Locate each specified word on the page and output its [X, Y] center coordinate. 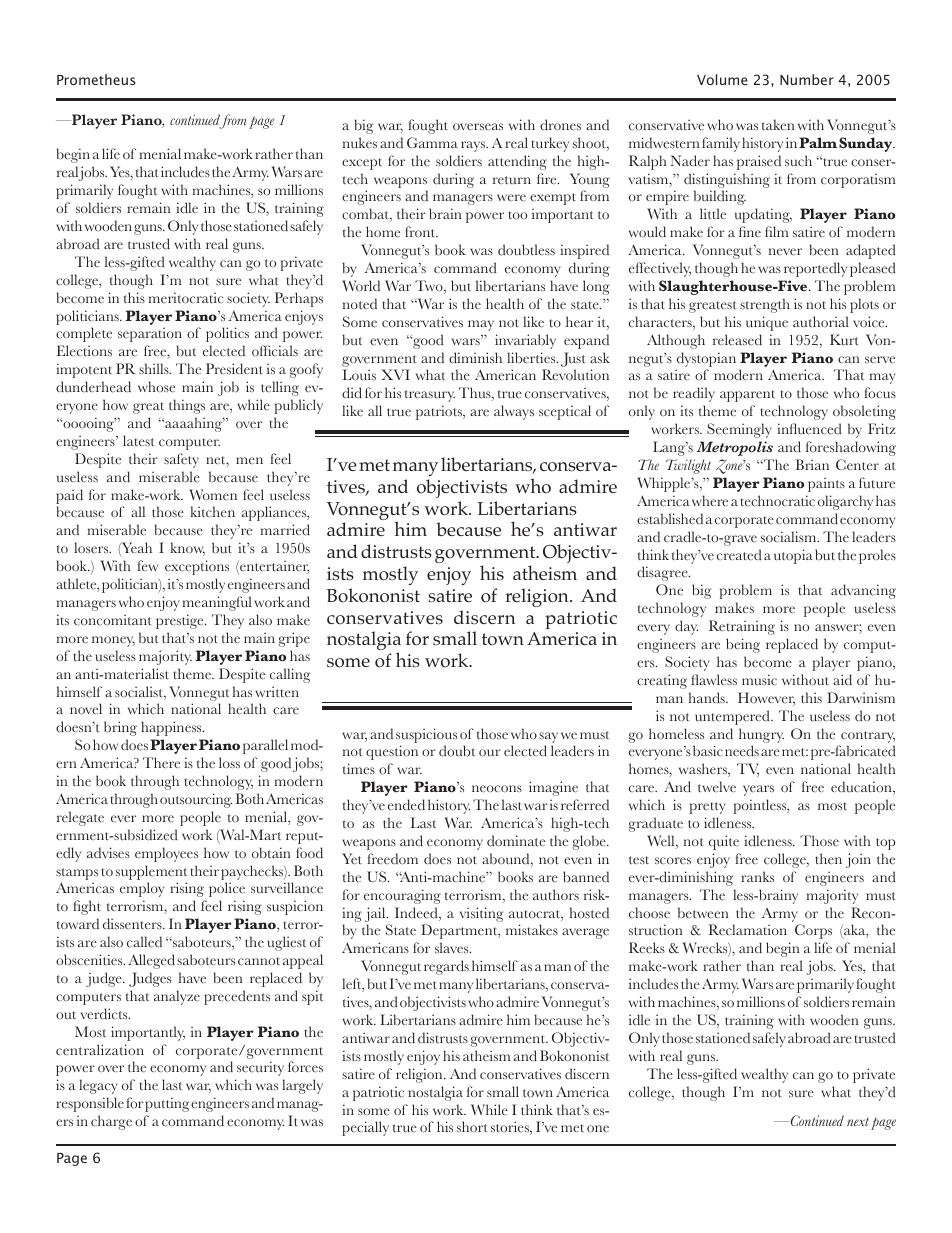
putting [167, 1104]
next [858, 1121]
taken [778, 125]
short [472, 1126]
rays [474, 146]
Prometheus [96, 79]
